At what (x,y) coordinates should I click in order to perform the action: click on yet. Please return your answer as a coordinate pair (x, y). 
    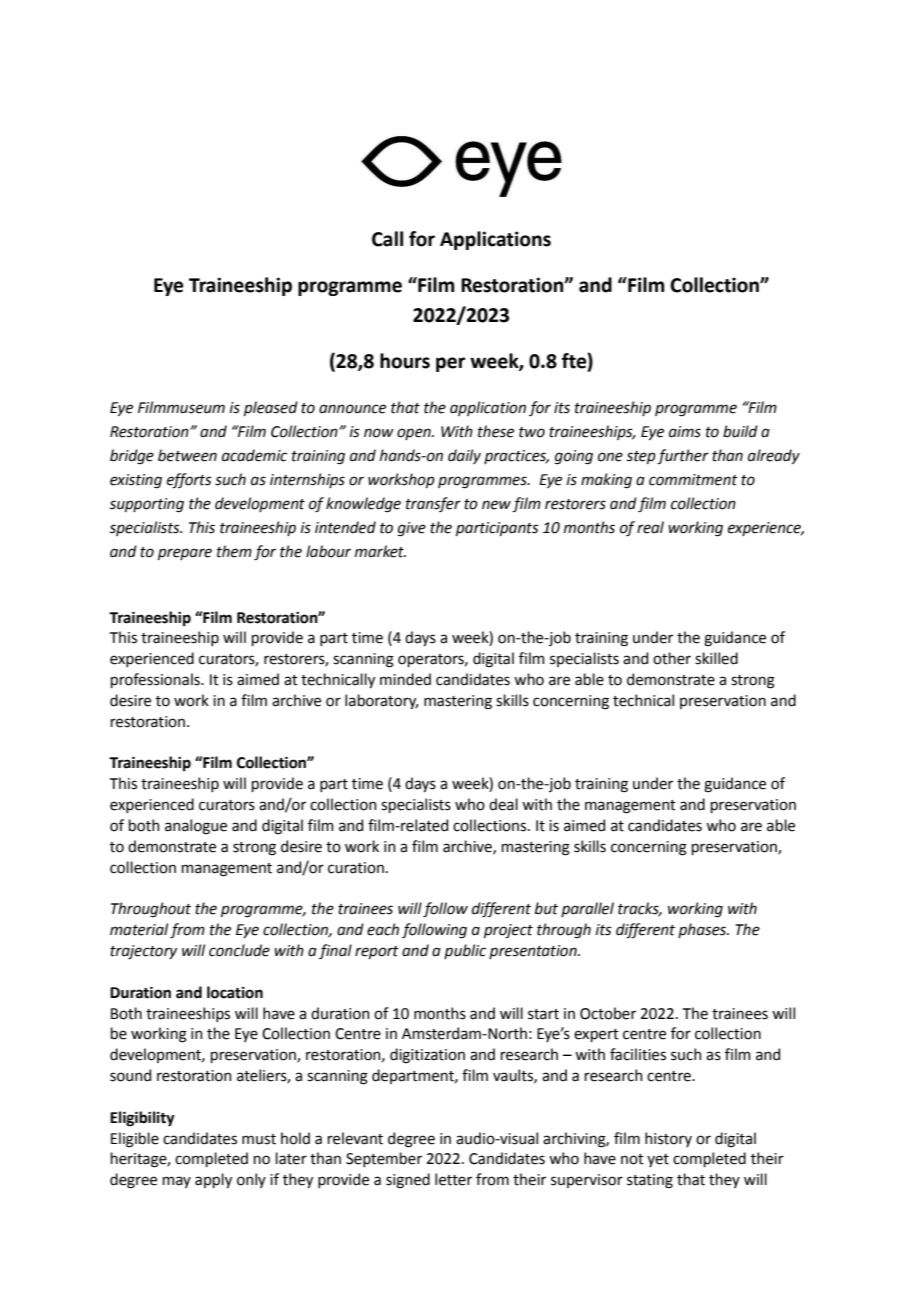
    Looking at the image, I should click on (658, 1160).
